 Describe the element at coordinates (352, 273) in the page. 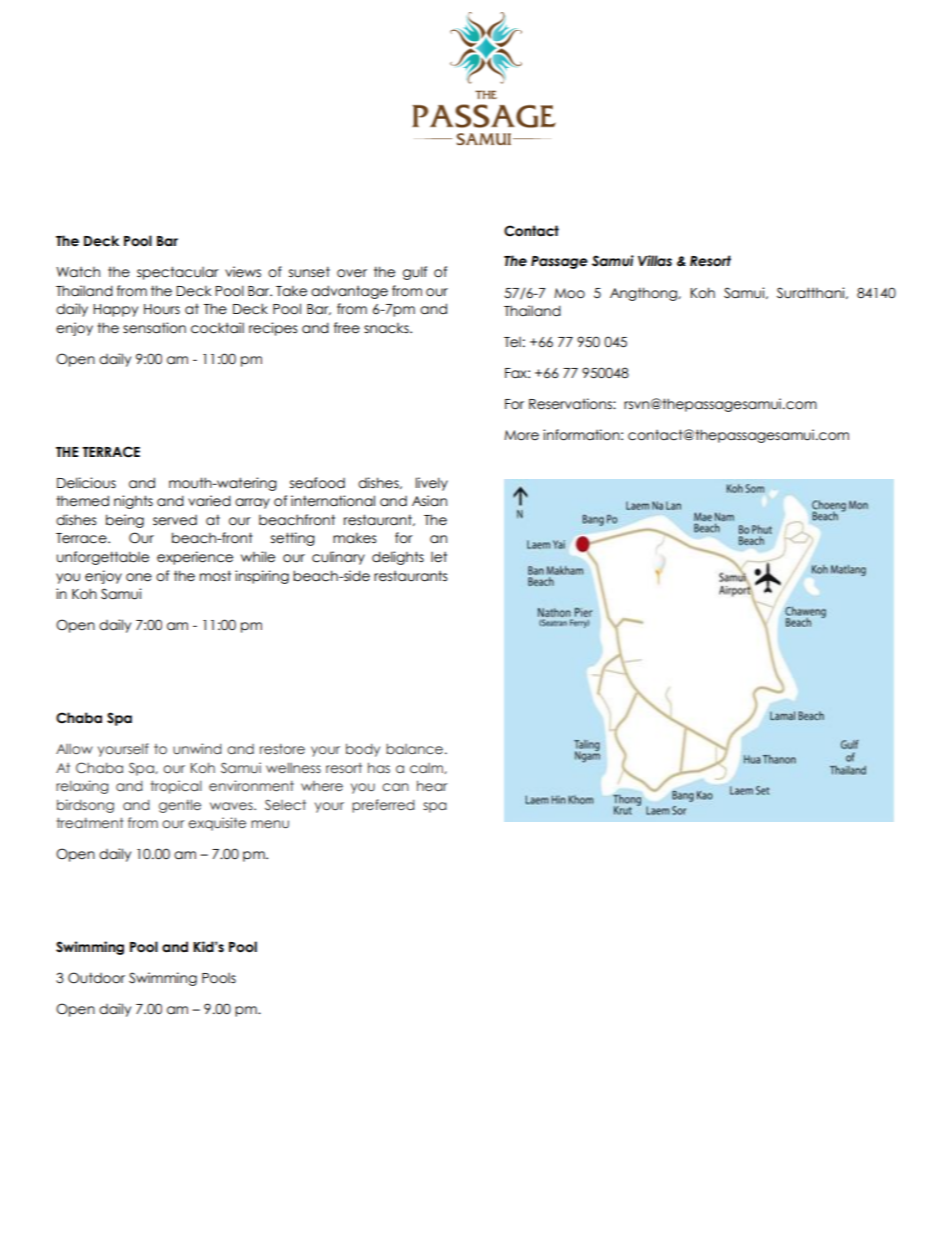

I see `over` at that location.
